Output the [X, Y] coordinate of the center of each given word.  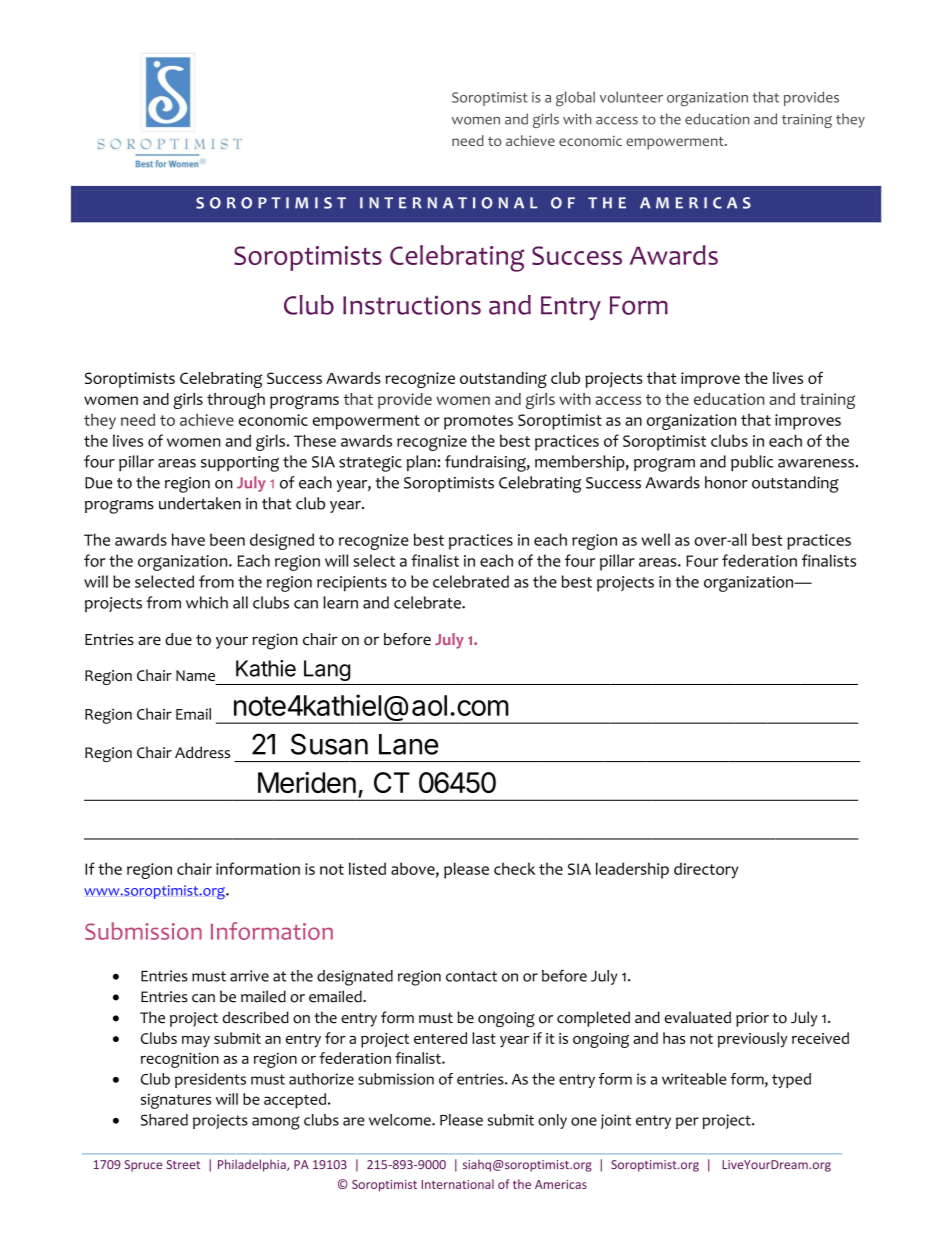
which [207, 602]
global [575, 99]
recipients [352, 584]
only [552, 1121]
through [236, 401]
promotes [478, 422]
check [514, 869]
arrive [249, 976]
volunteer [631, 97]
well [655, 539]
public [752, 463]
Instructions [412, 305]
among [276, 1123]
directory [706, 871]
